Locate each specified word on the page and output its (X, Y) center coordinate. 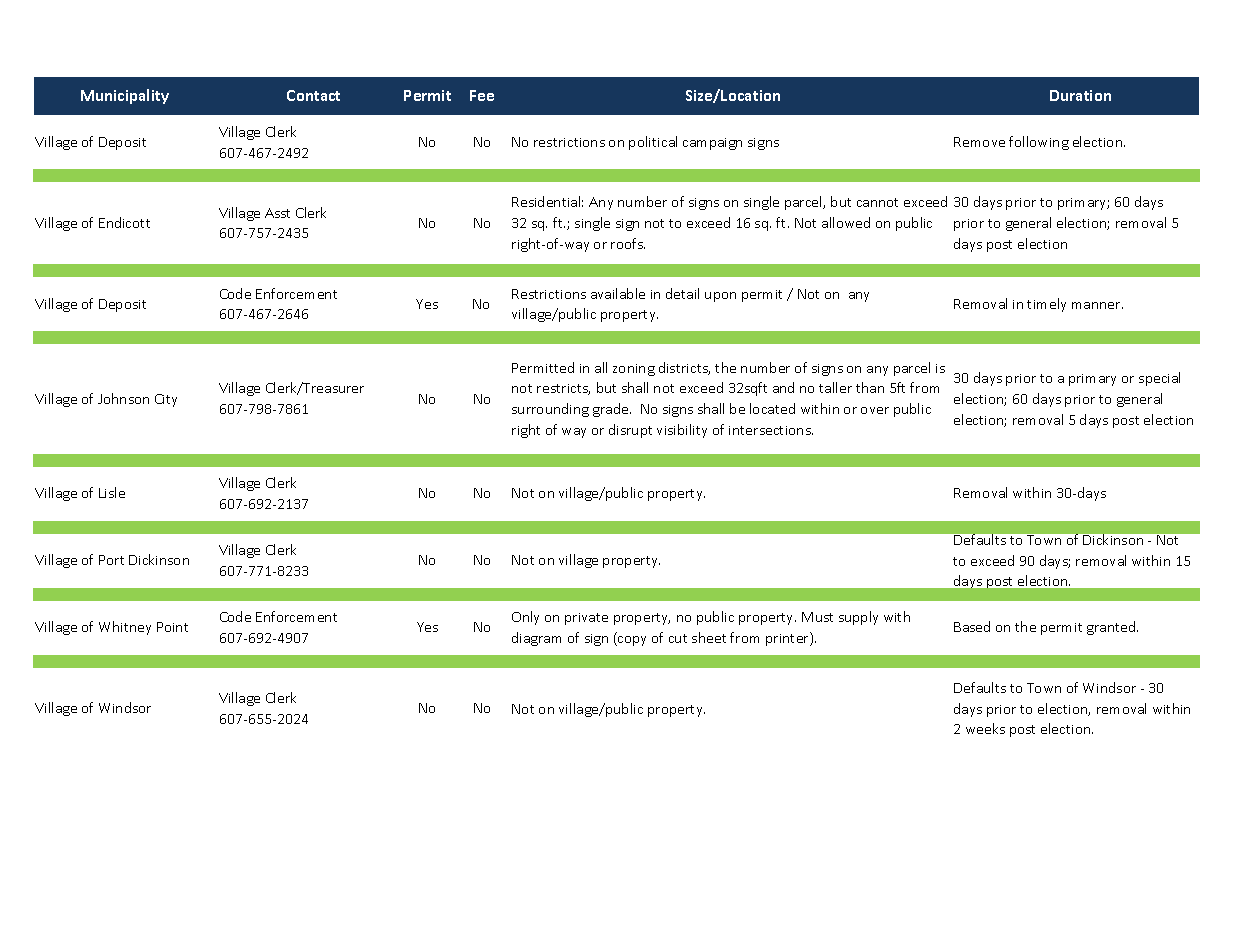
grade (612, 410)
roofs (628, 243)
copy (631, 641)
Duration (1080, 95)
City (166, 400)
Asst (277, 213)
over (875, 410)
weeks (985, 728)
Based (972, 626)
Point (172, 627)
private (586, 619)
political (653, 143)
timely (1046, 305)
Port (111, 560)
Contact (313, 95)
